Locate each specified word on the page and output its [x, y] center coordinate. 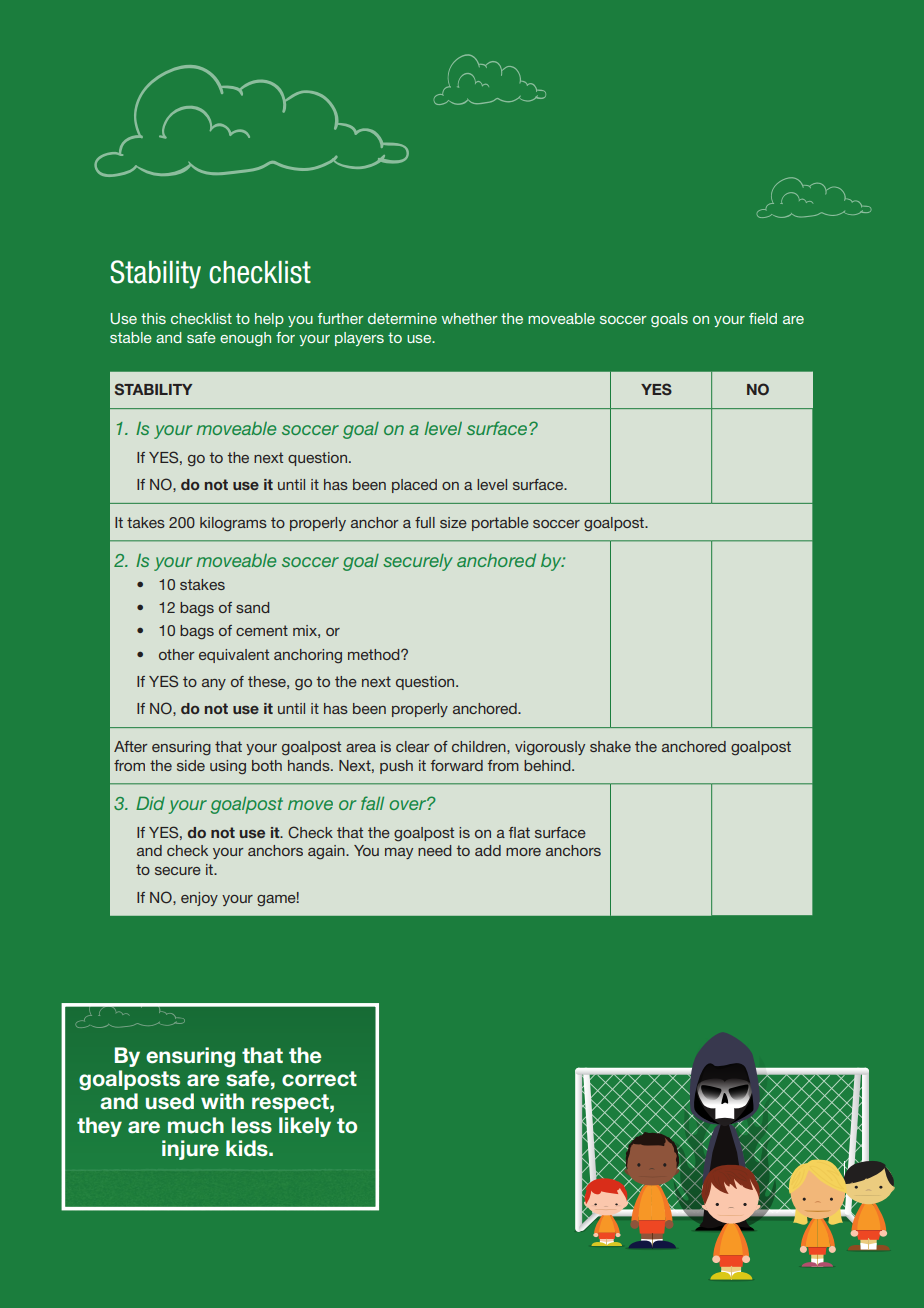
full [425, 522]
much [196, 1125]
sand [252, 607]
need [434, 850]
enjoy [199, 899]
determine [402, 318]
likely [305, 1127]
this [153, 318]
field [763, 318]
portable [500, 524]
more [523, 852]
